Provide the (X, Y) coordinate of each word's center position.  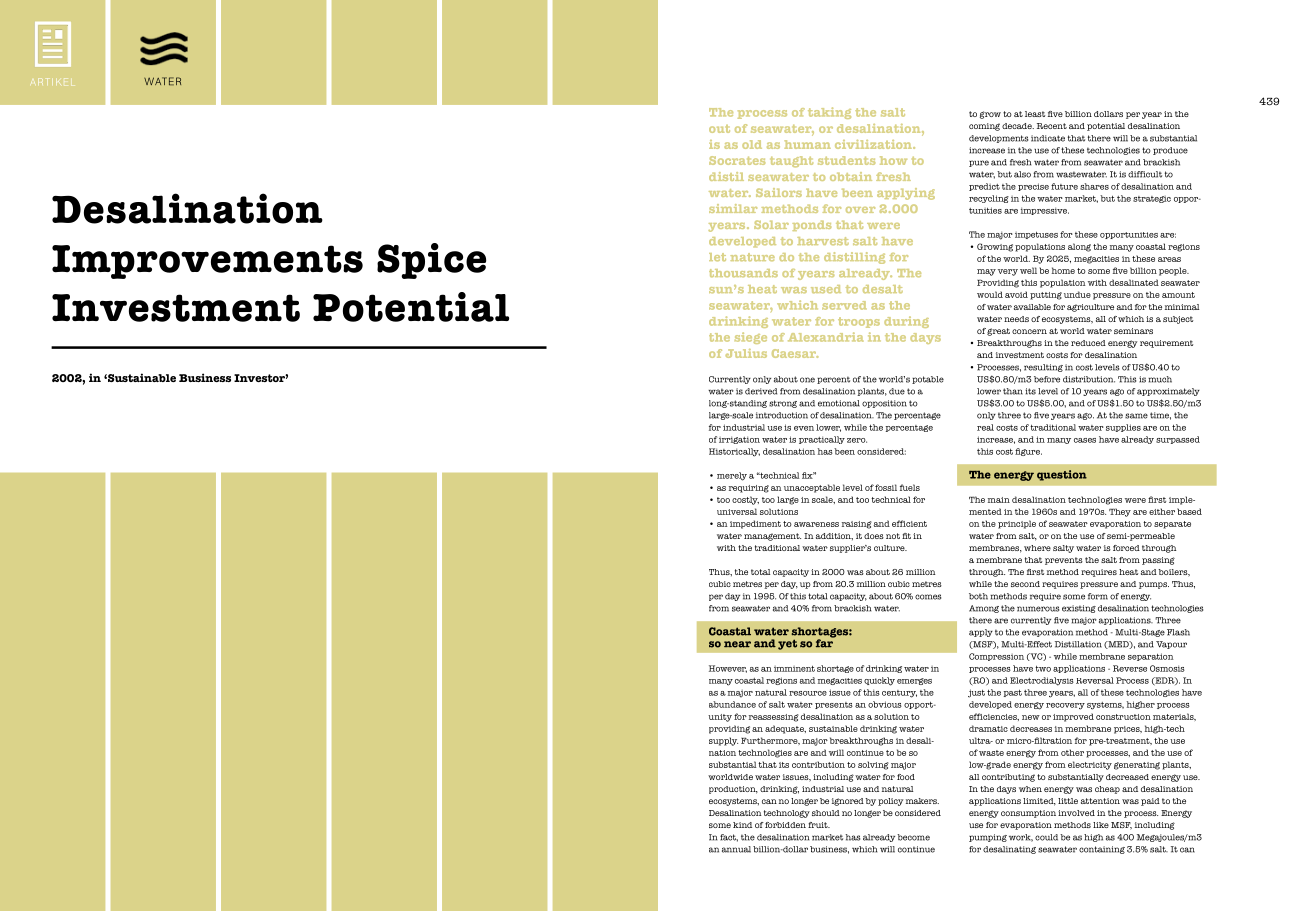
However (728, 669)
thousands (743, 273)
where (1037, 548)
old (752, 144)
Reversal (1095, 680)
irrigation (739, 440)
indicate (1048, 138)
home (1063, 270)
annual (736, 849)
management (772, 537)
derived (761, 391)
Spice (431, 261)
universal (737, 511)
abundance (732, 704)
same (1136, 416)
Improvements (207, 262)
